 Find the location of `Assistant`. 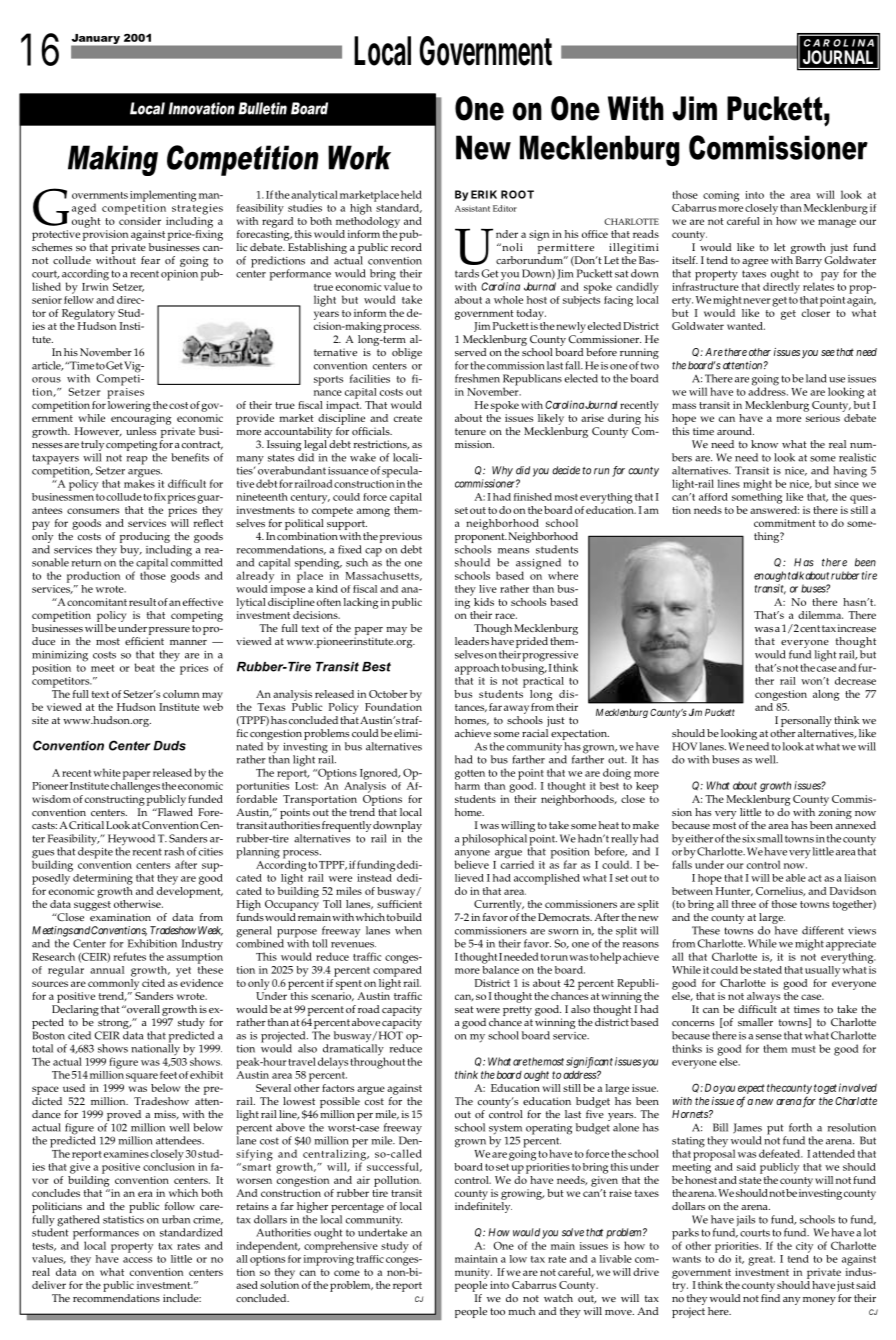

Assistant is located at coordinates (472, 208).
